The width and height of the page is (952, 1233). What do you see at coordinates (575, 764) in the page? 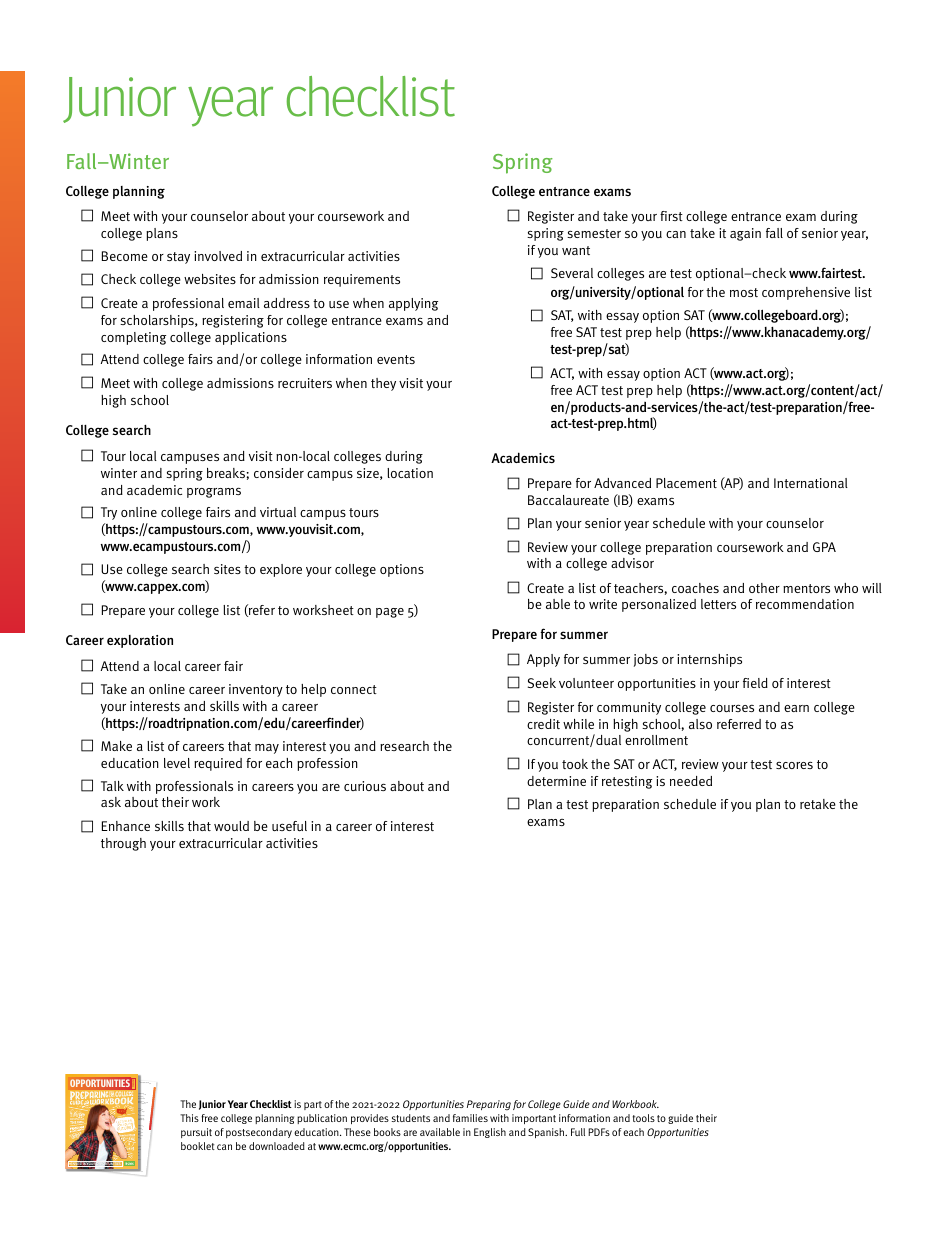
I see `took` at bounding box center [575, 764].
